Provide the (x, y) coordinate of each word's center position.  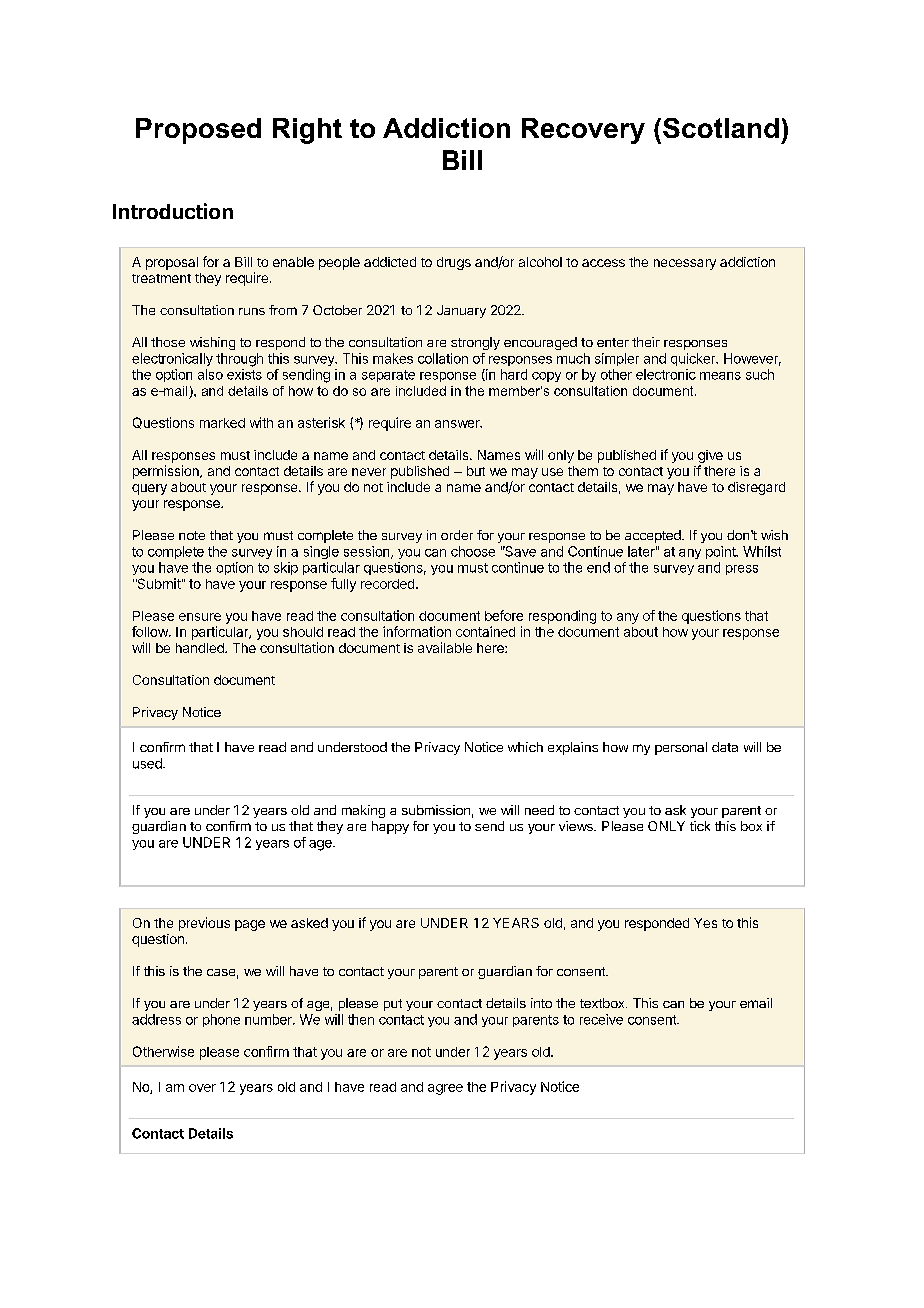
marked (222, 423)
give (710, 458)
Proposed (198, 131)
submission (436, 810)
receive (601, 1019)
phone (221, 1020)
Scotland (721, 128)
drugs (454, 263)
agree (445, 1089)
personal (681, 748)
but (476, 471)
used (148, 763)
